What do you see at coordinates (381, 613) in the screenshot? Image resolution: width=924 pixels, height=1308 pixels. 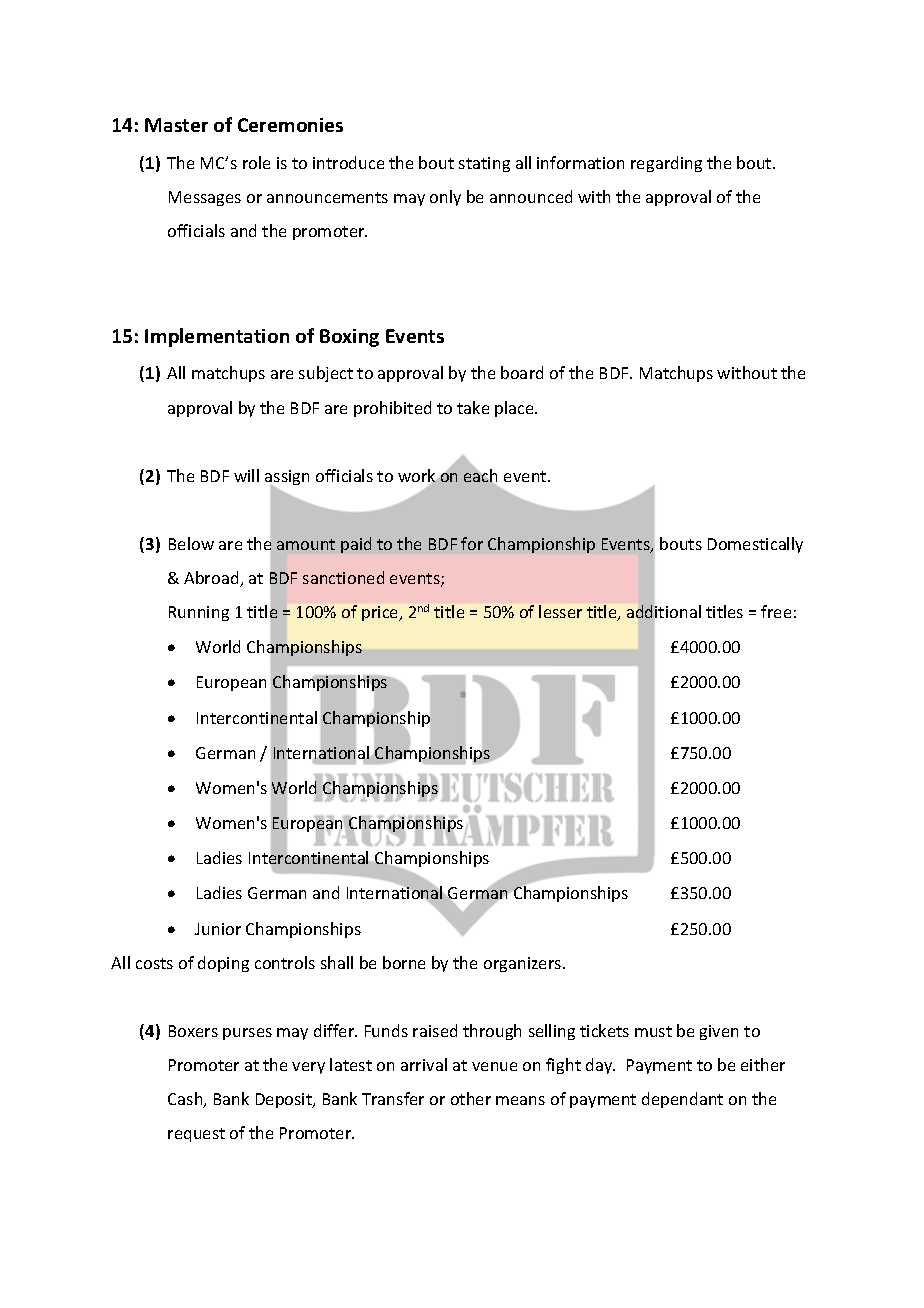 I see `price` at bounding box center [381, 613].
